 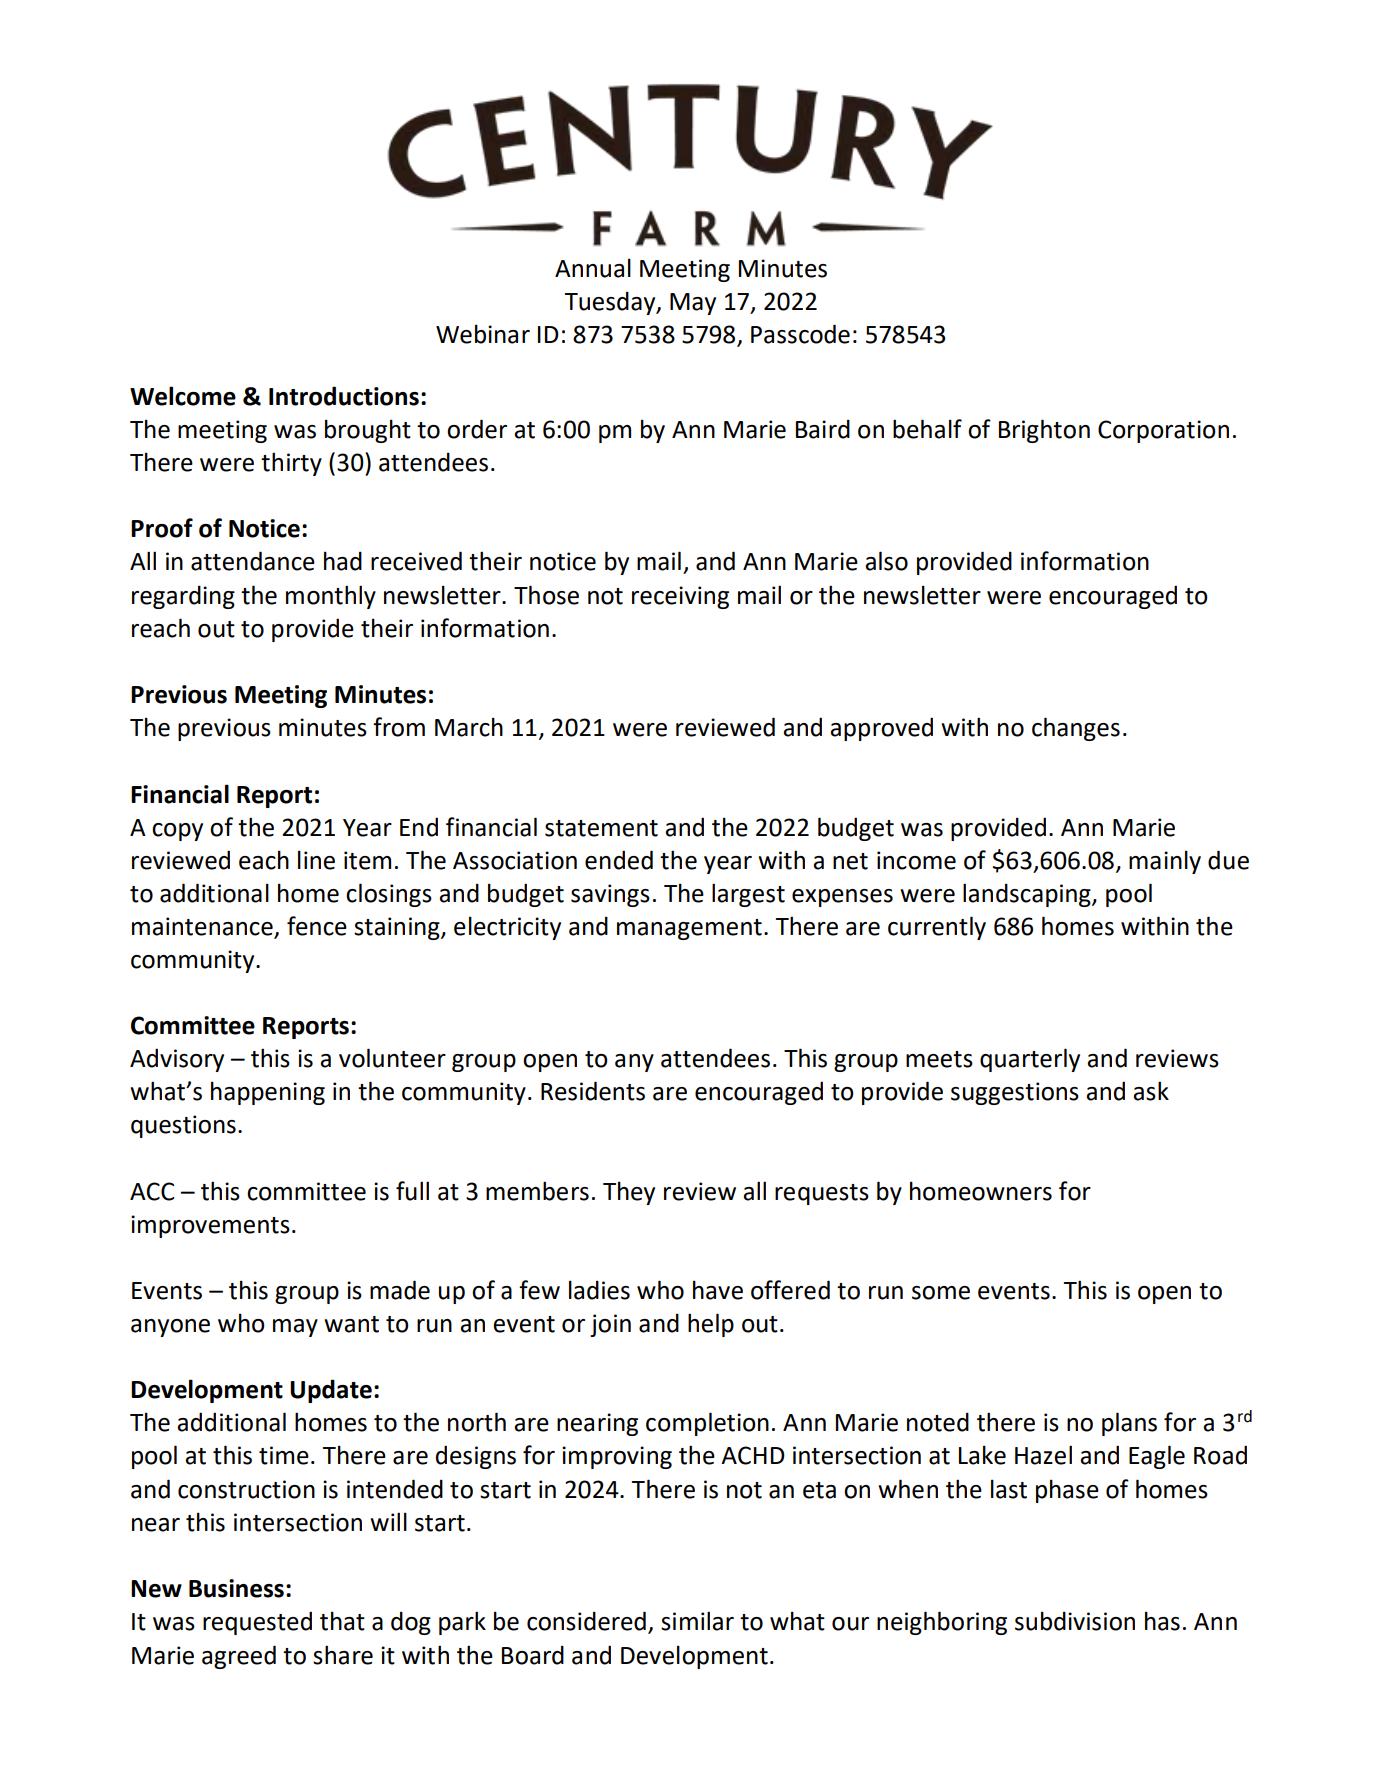 What do you see at coordinates (257, 1623) in the document?
I see `requested` at bounding box center [257, 1623].
